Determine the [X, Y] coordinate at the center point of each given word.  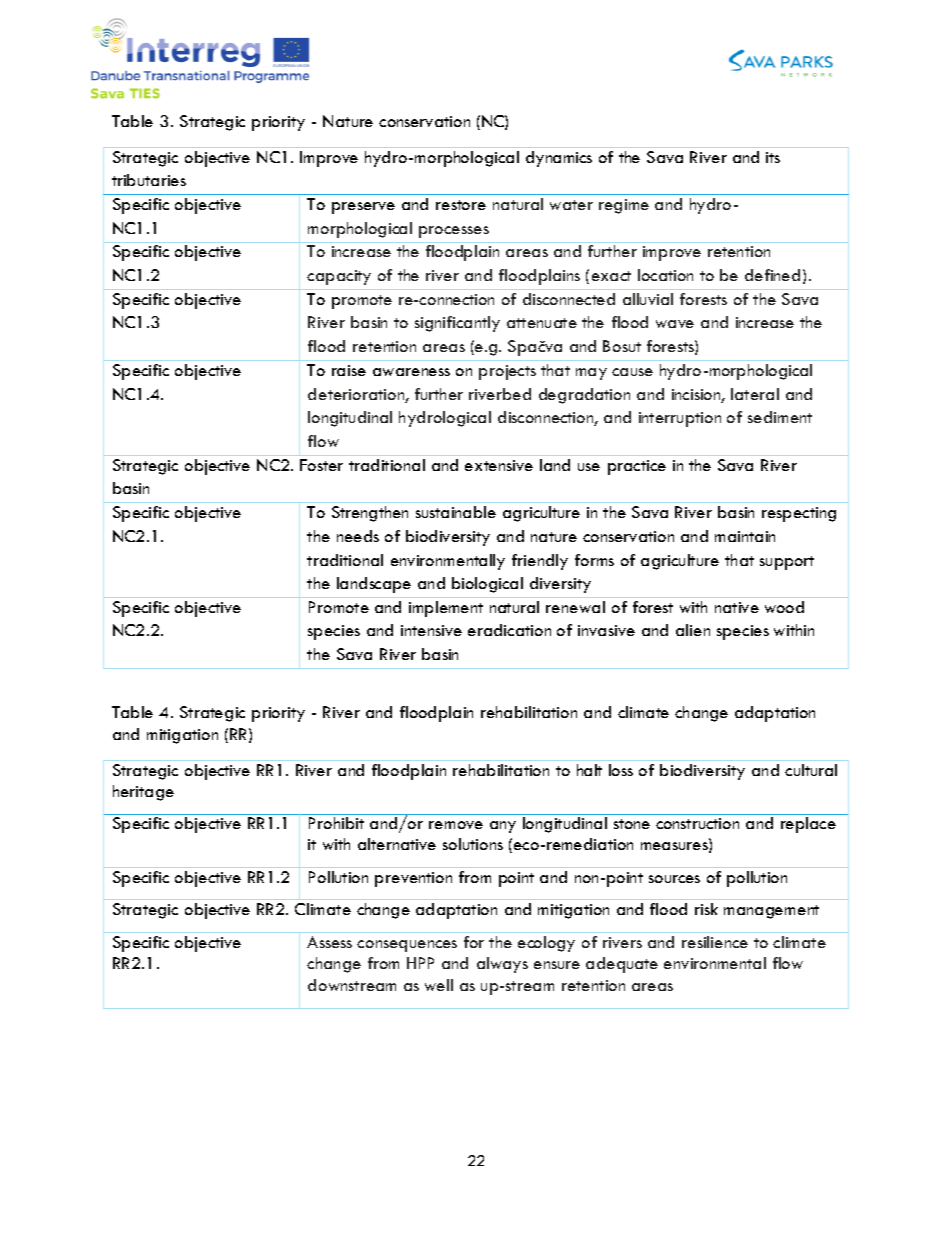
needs [358, 536]
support [787, 563]
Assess [329, 942]
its [773, 157]
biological [487, 585]
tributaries [149, 180]
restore [461, 205]
